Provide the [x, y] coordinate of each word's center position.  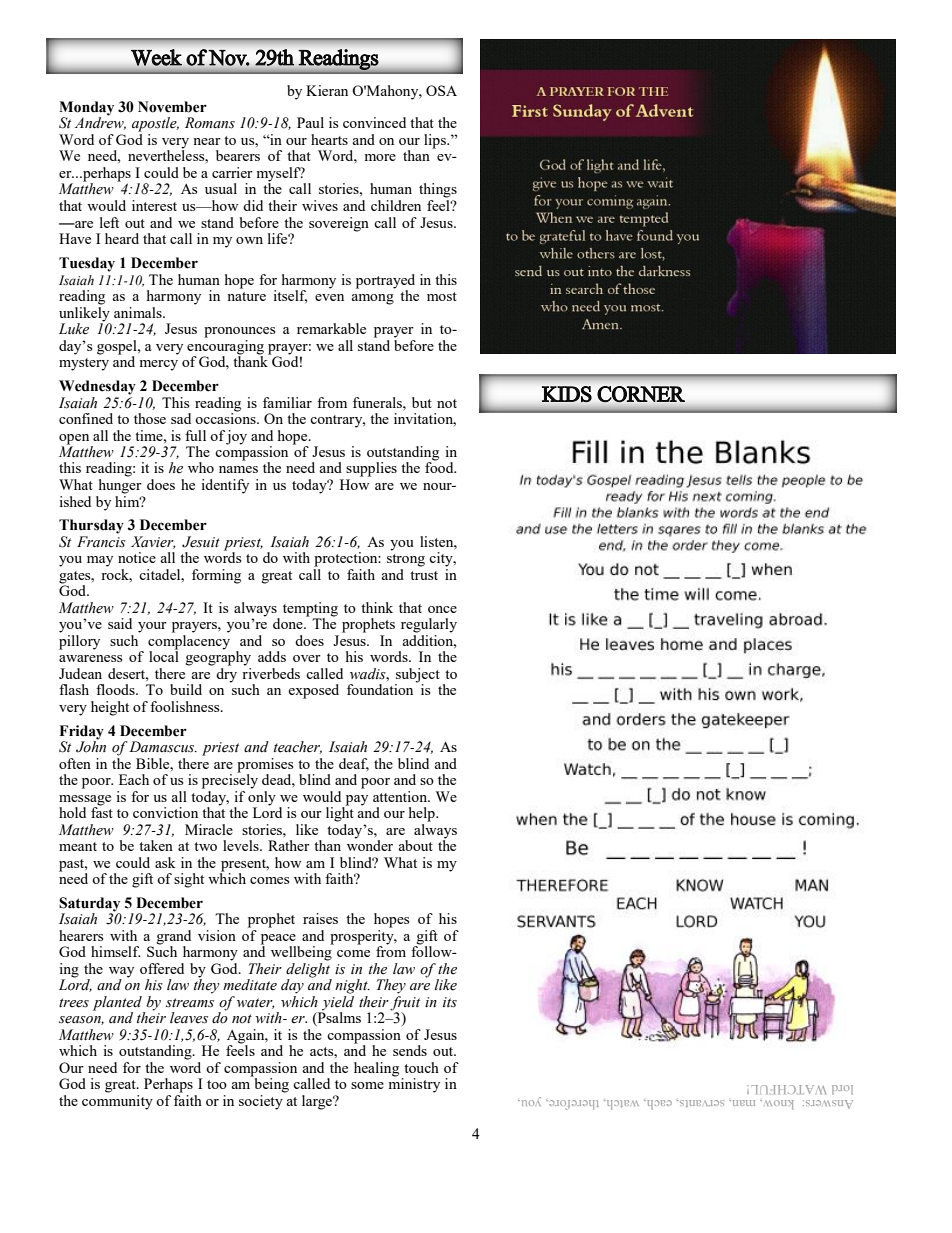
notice [137, 557]
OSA [441, 90]
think [377, 607]
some [367, 1085]
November [172, 107]
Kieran [327, 90]
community [117, 1102]
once [442, 609]
